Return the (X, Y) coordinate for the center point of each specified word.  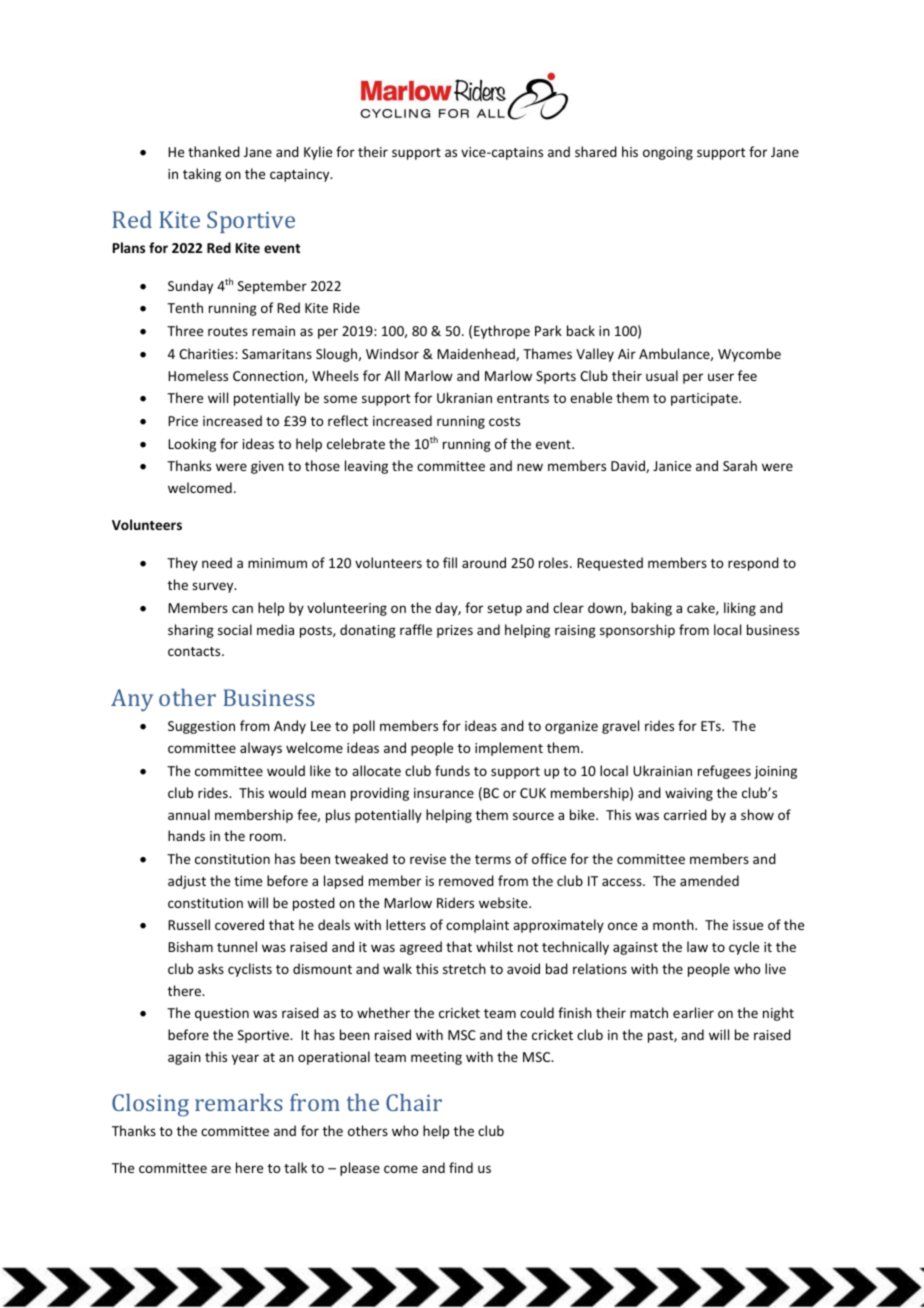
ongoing (668, 153)
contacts (195, 651)
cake (702, 608)
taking (202, 175)
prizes (455, 631)
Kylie (318, 153)
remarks (239, 1102)
